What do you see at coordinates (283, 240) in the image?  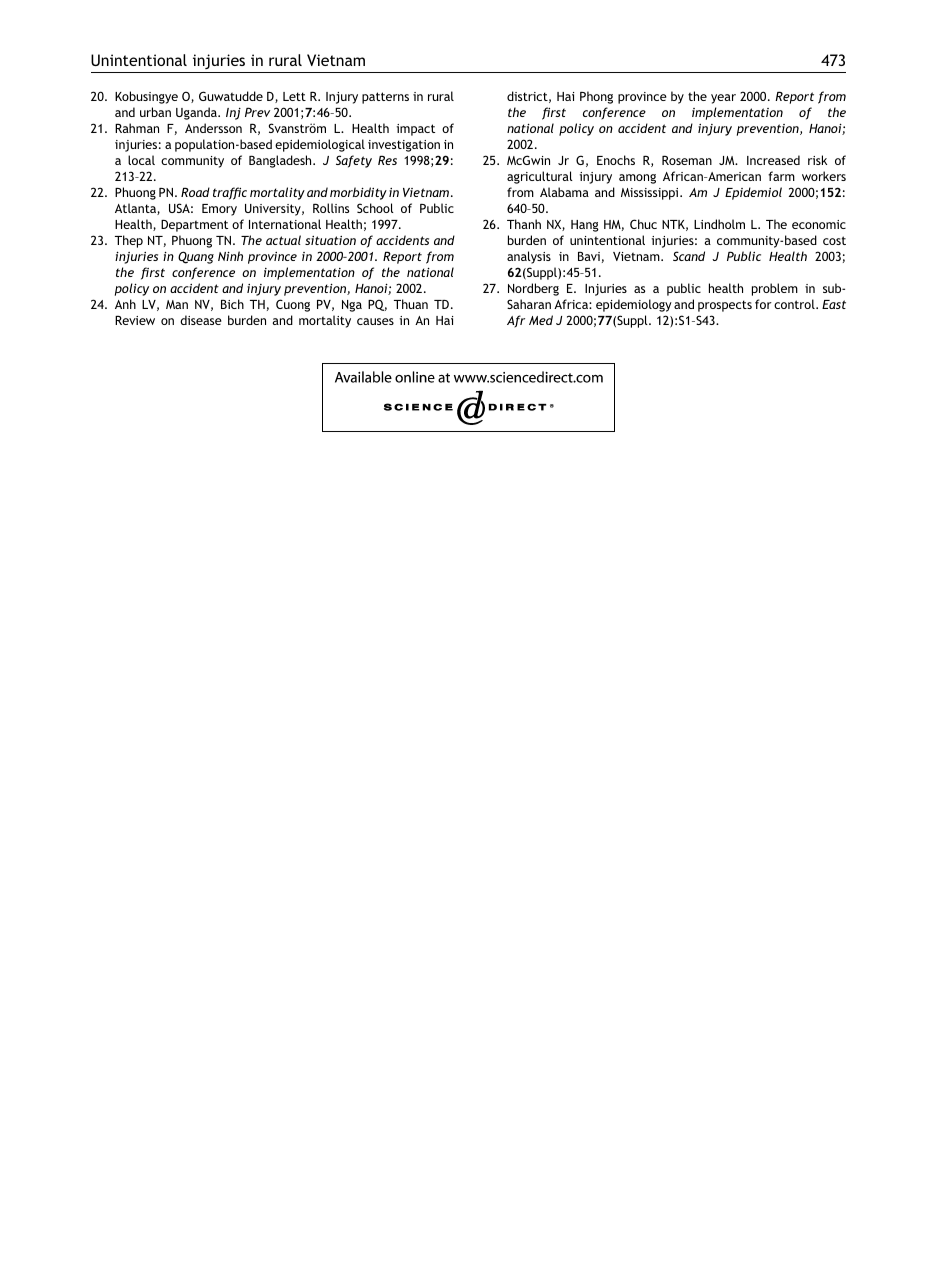 I see `actual` at bounding box center [283, 240].
